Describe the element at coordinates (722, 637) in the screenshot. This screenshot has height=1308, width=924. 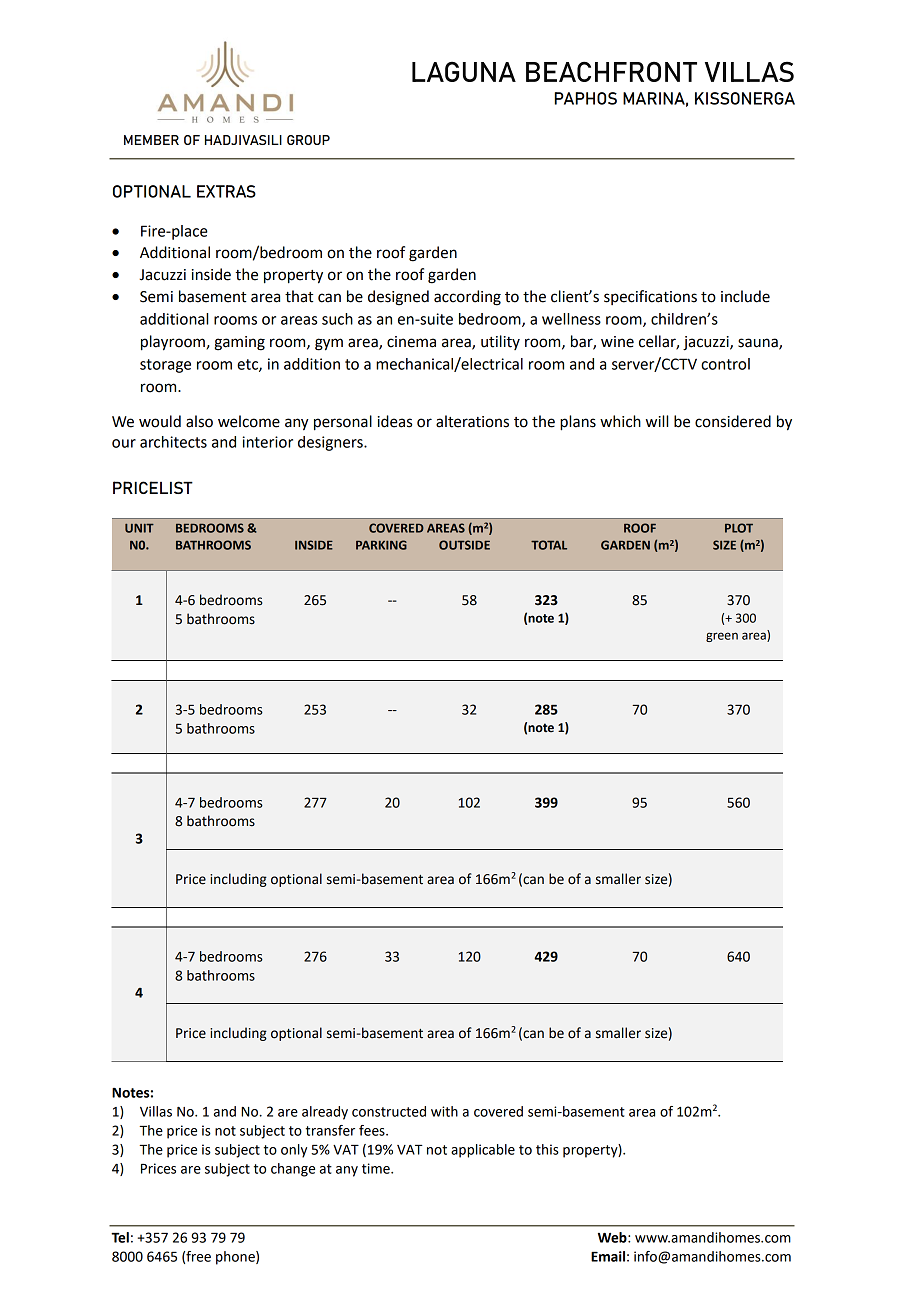
I see `green` at that location.
